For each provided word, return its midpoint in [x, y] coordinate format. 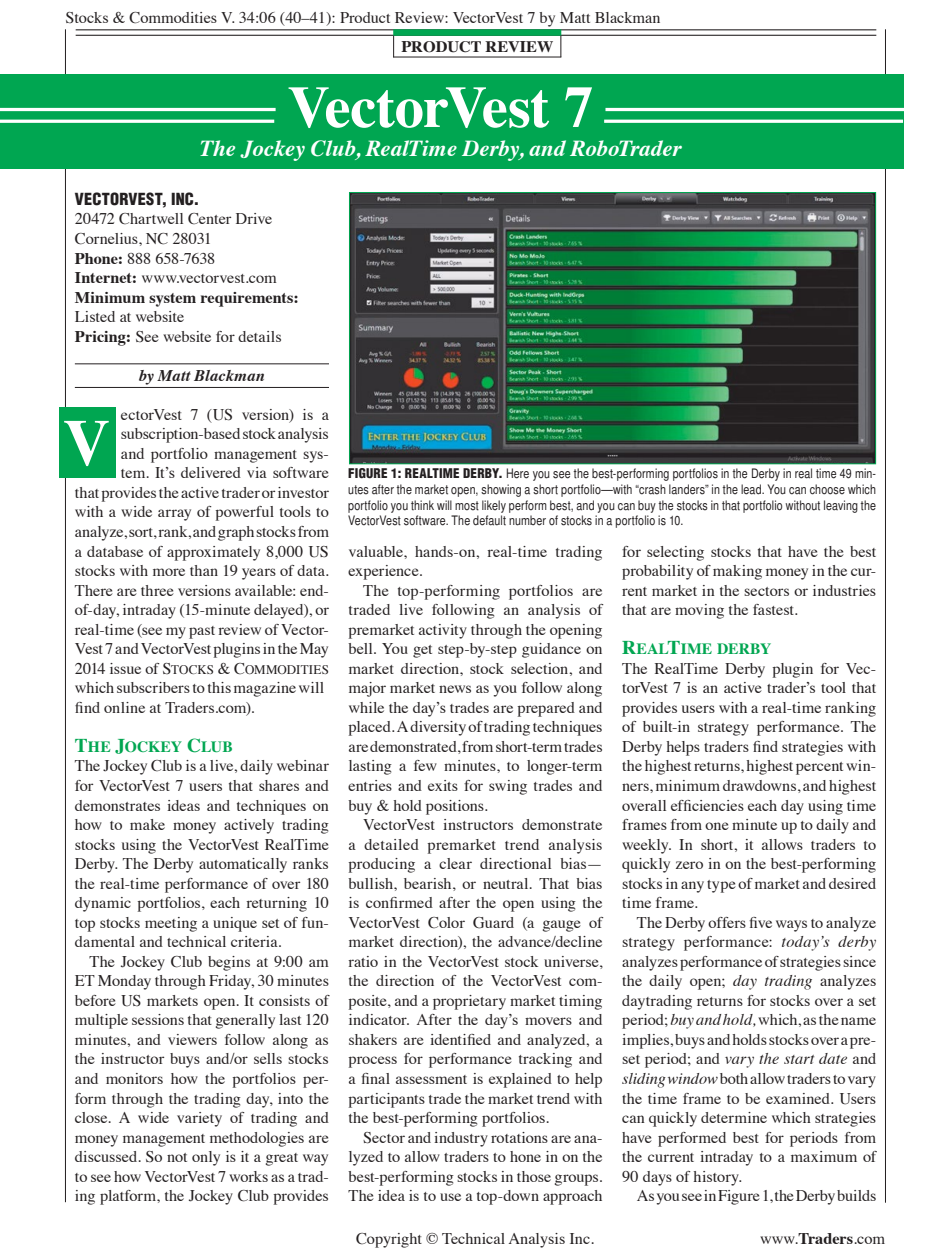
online [124, 707]
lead [752, 489]
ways [791, 926]
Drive [254, 218]
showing [501, 490]
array [174, 515]
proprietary [469, 1002]
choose [827, 489]
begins [229, 963]
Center [209, 219]
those [534, 1176]
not [177, 1157]
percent [819, 768]
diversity [438, 728]
